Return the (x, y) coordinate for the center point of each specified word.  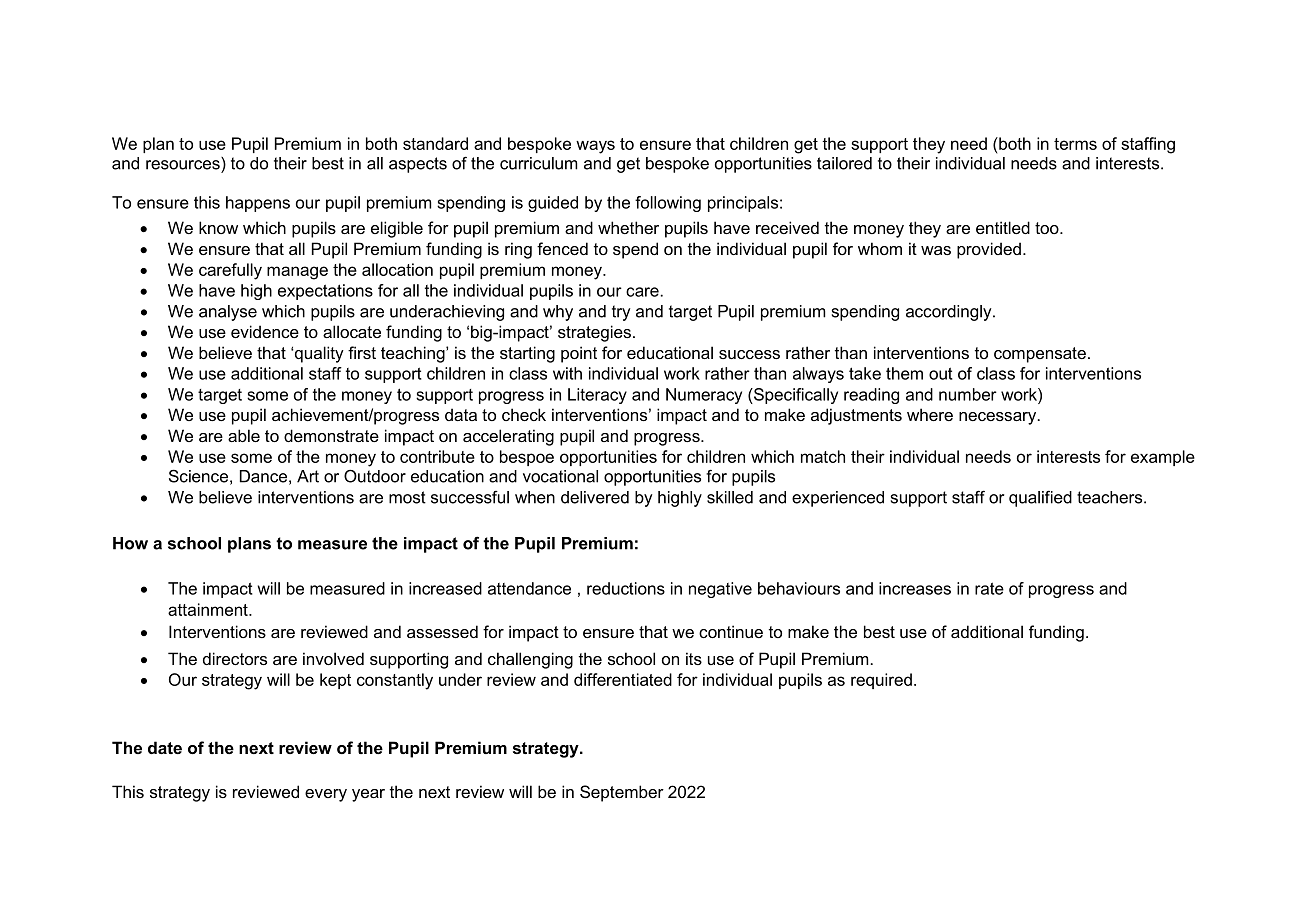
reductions (626, 588)
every (326, 795)
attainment (209, 609)
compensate (1040, 355)
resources (183, 165)
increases (915, 588)
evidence (265, 331)
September (622, 793)
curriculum (538, 163)
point (579, 354)
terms (1075, 144)
